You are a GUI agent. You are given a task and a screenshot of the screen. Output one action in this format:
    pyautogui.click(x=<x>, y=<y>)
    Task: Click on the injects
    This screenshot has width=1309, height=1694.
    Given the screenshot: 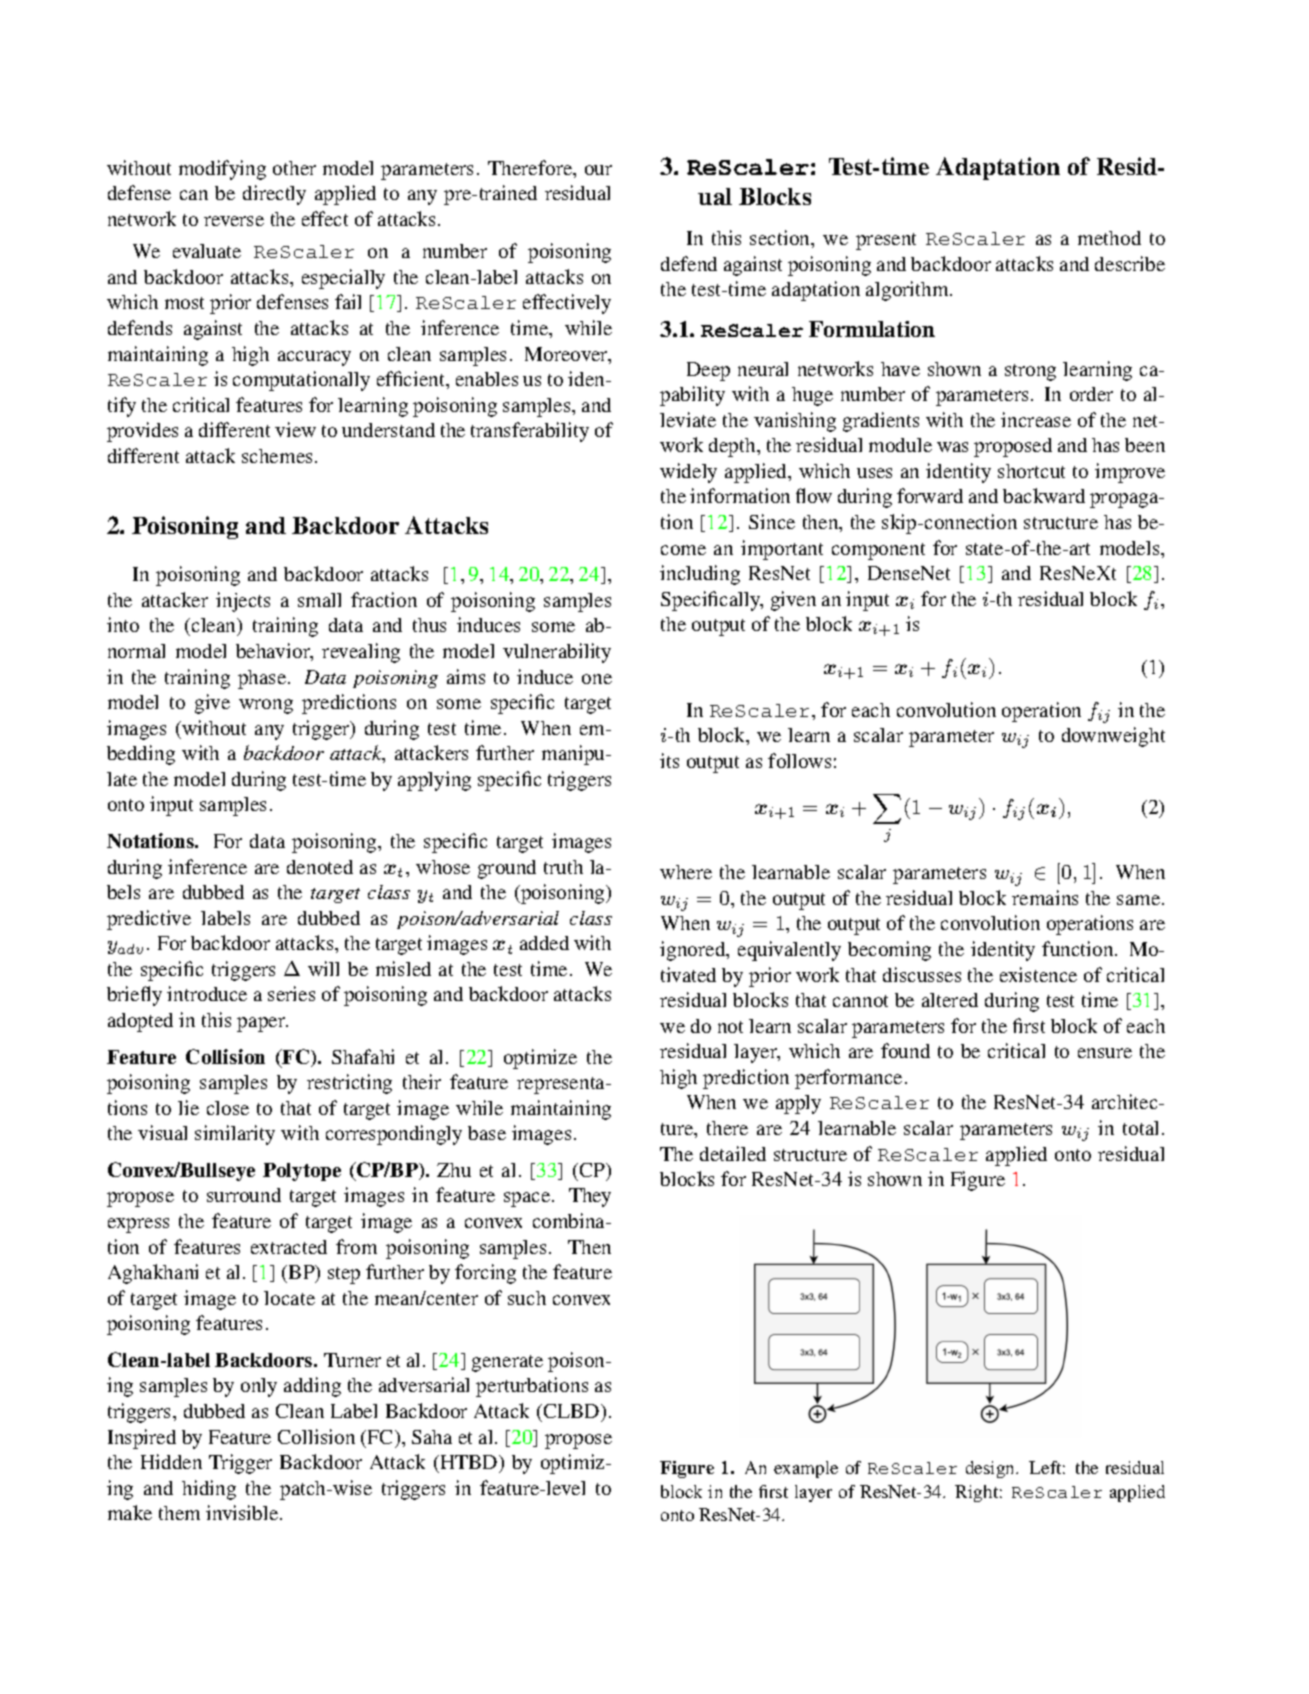 What is the action you would take?
    pyautogui.click(x=243, y=602)
